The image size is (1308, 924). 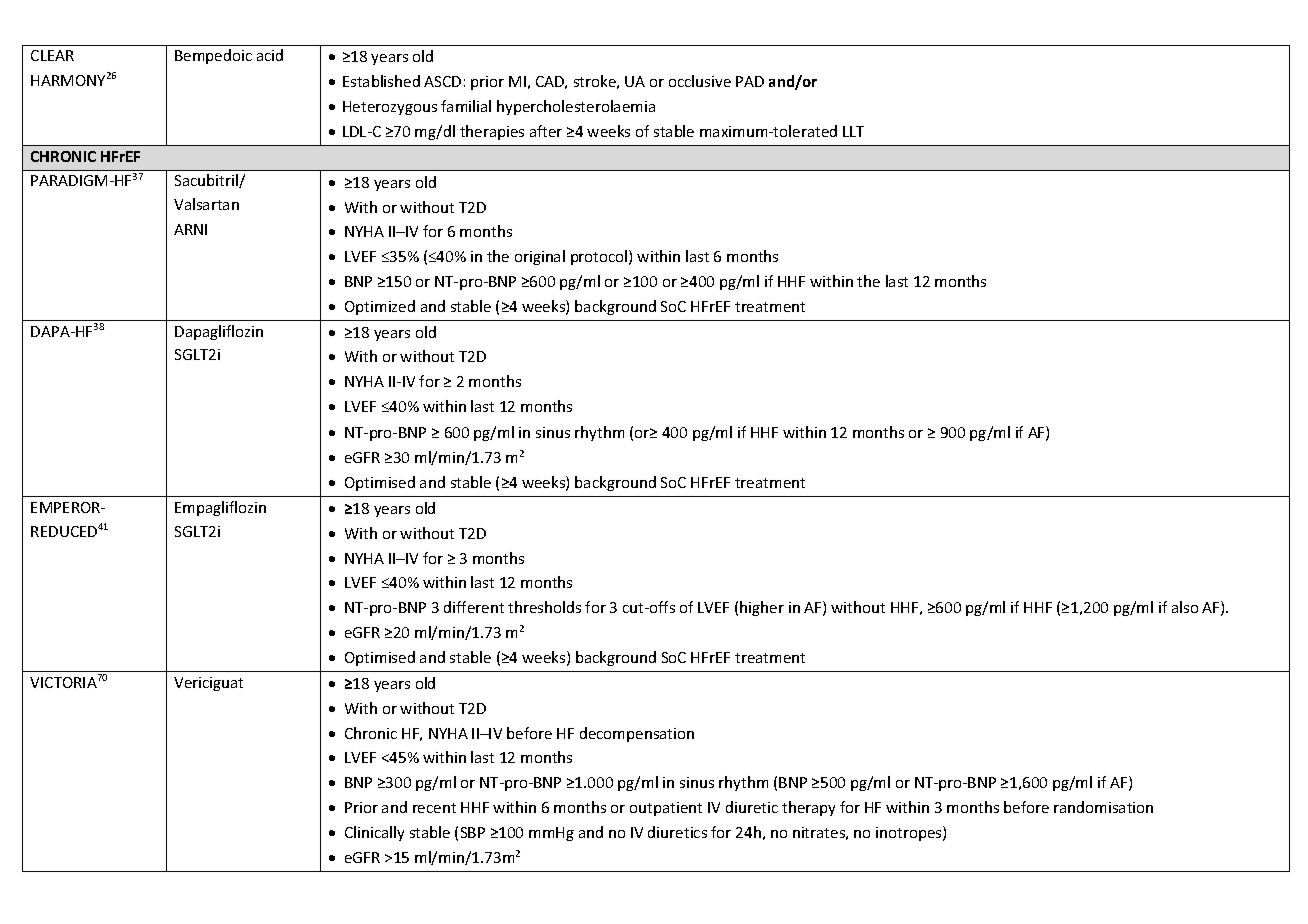 What do you see at coordinates (270, 55) in the image?
I see `acid` at bounding box center [270, 55].
